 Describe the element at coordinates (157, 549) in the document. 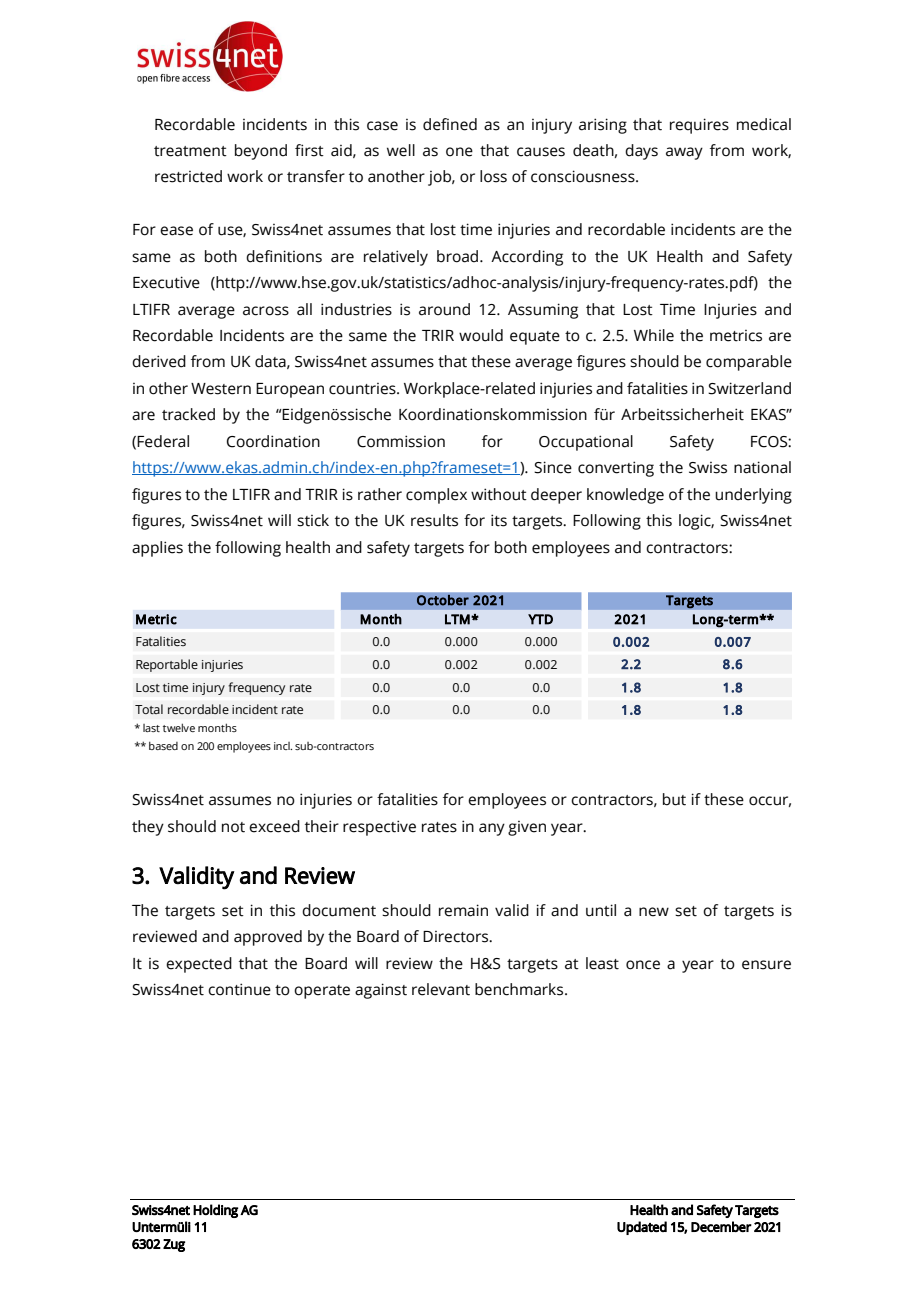

I see `applies` at that location.
